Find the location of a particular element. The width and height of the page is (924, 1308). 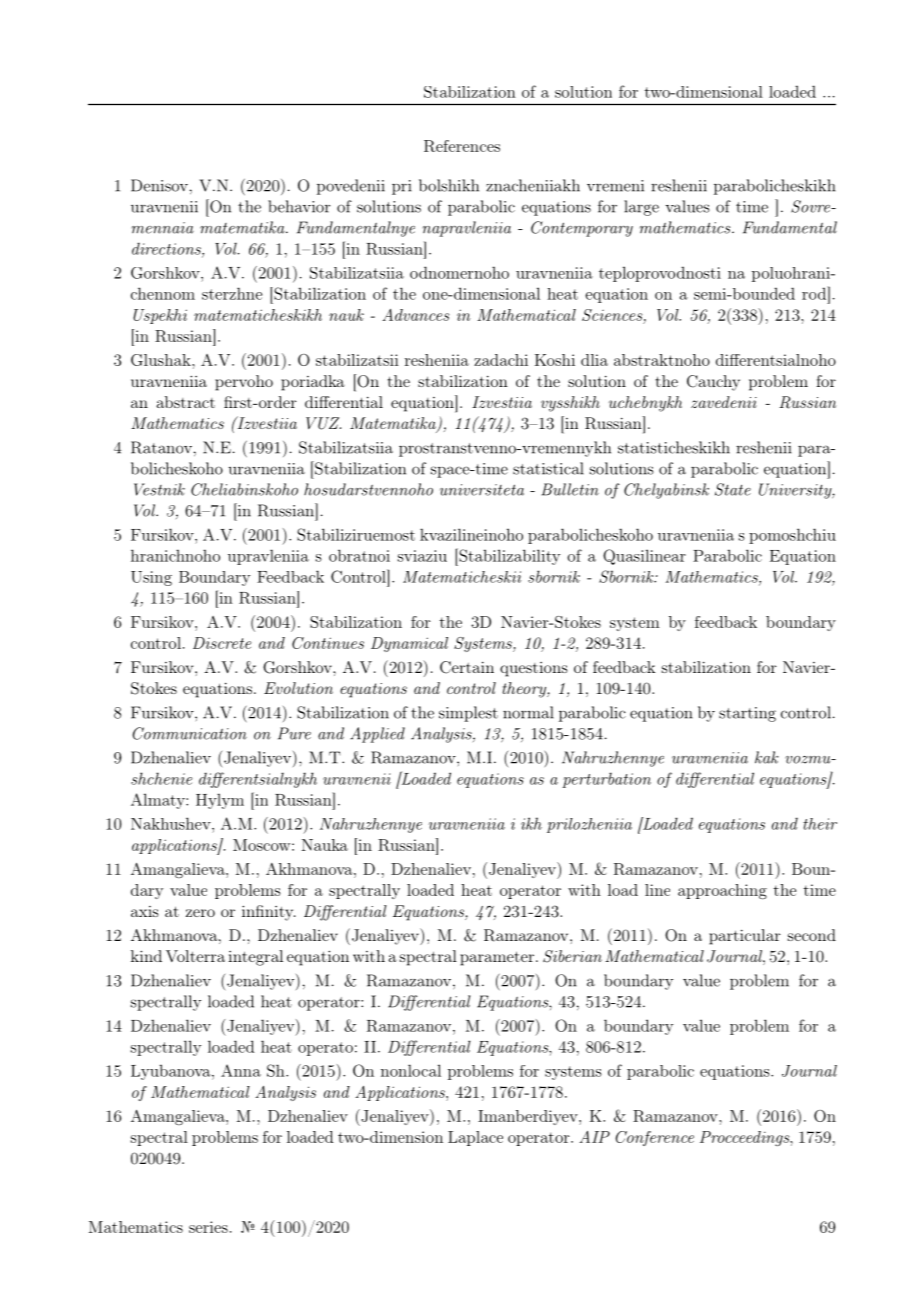

large is located at coordinates (641, 208).
